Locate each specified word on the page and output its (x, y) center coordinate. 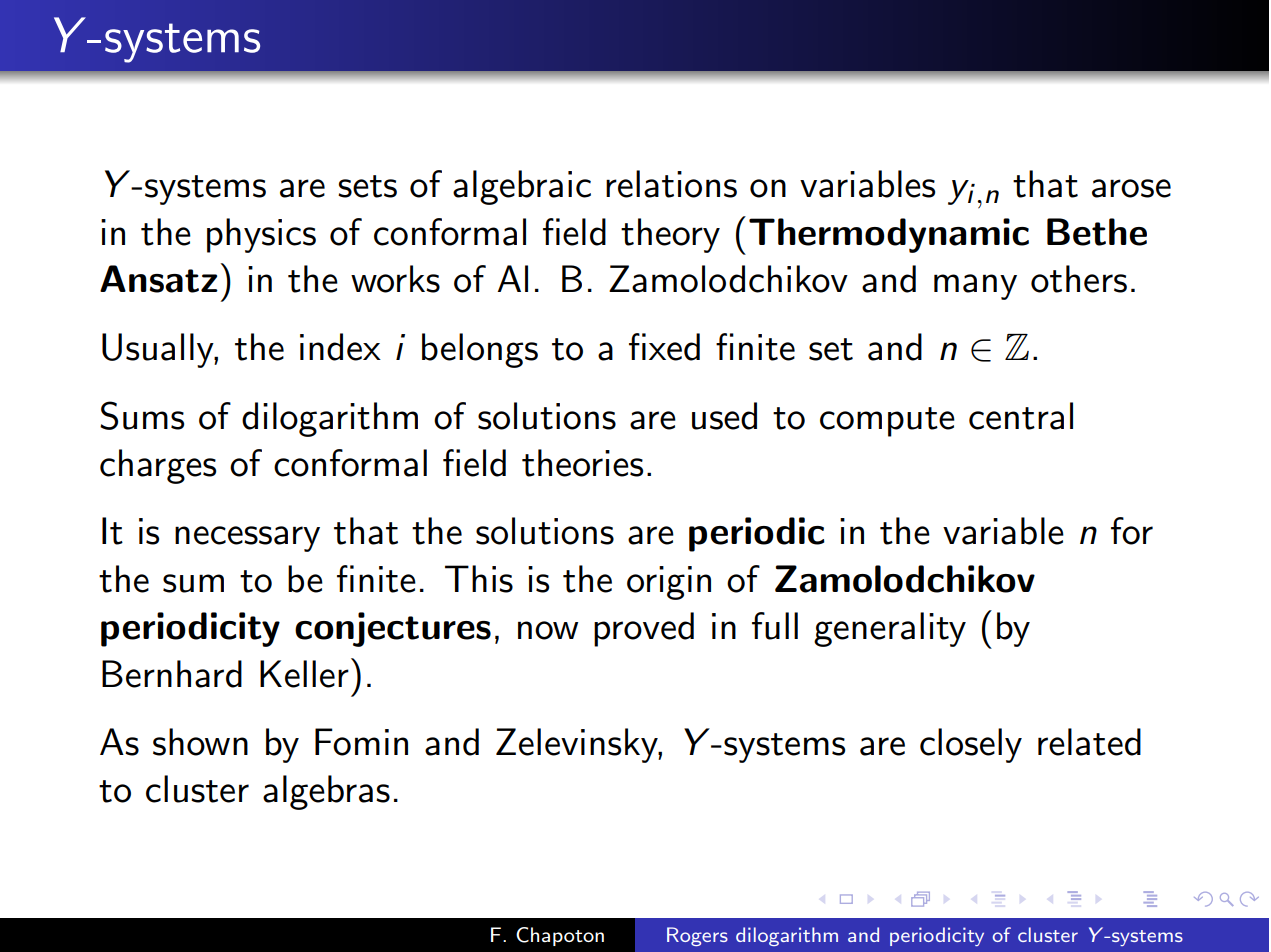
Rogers (697, 936)
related (1089, 742)
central (1021, 416)
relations (671, 184)
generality (890, 629)
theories (582, 463)
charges (158, 466)
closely (971, 745)
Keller (304, 674)
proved (644, 629)
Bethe (1097, 232)
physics (261, 235)
